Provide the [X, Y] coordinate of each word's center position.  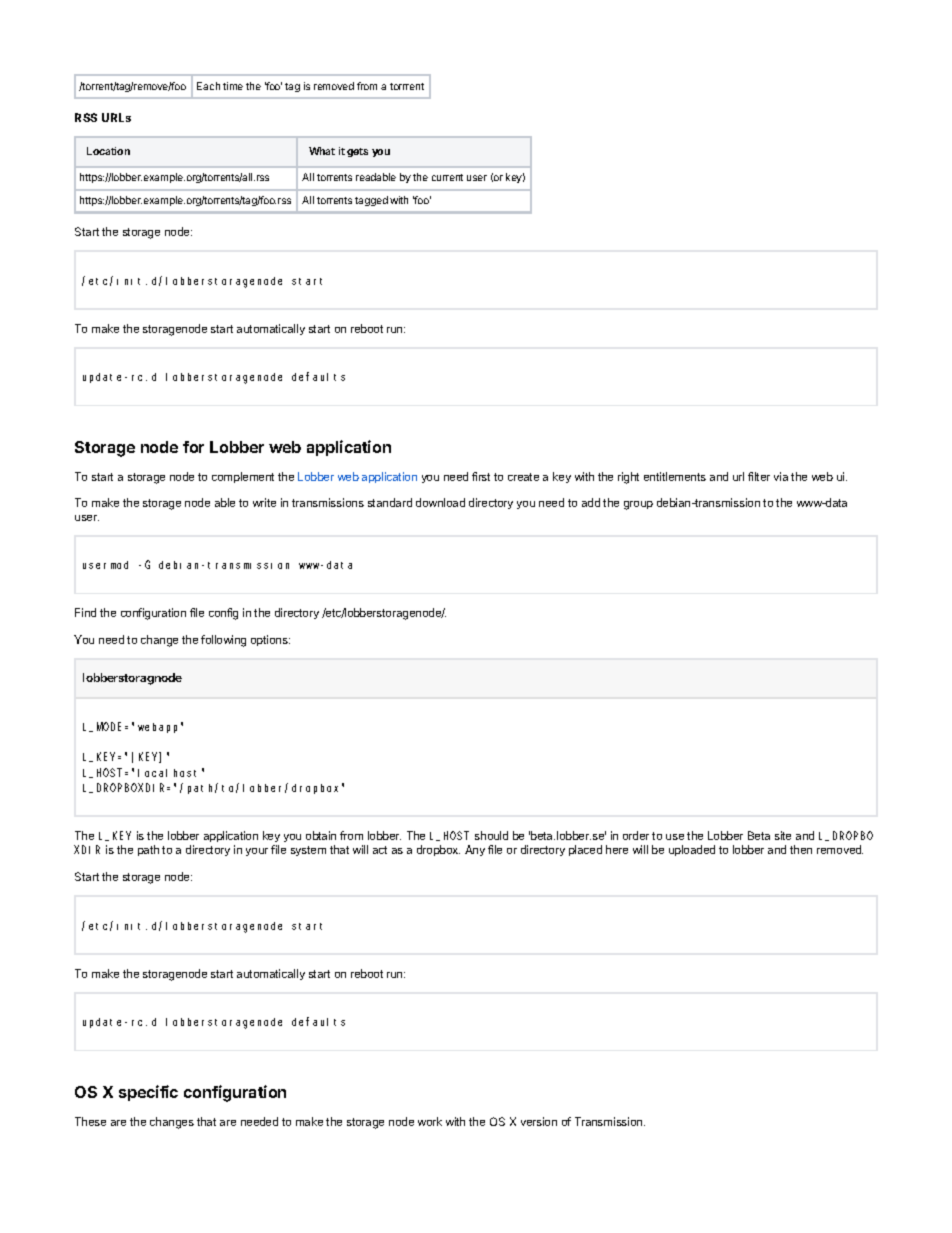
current [447, 177]
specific [148, 1093]
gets [357, 152]
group [638, 505]
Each [208, 86]
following [223, 641]
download [440, 502]
